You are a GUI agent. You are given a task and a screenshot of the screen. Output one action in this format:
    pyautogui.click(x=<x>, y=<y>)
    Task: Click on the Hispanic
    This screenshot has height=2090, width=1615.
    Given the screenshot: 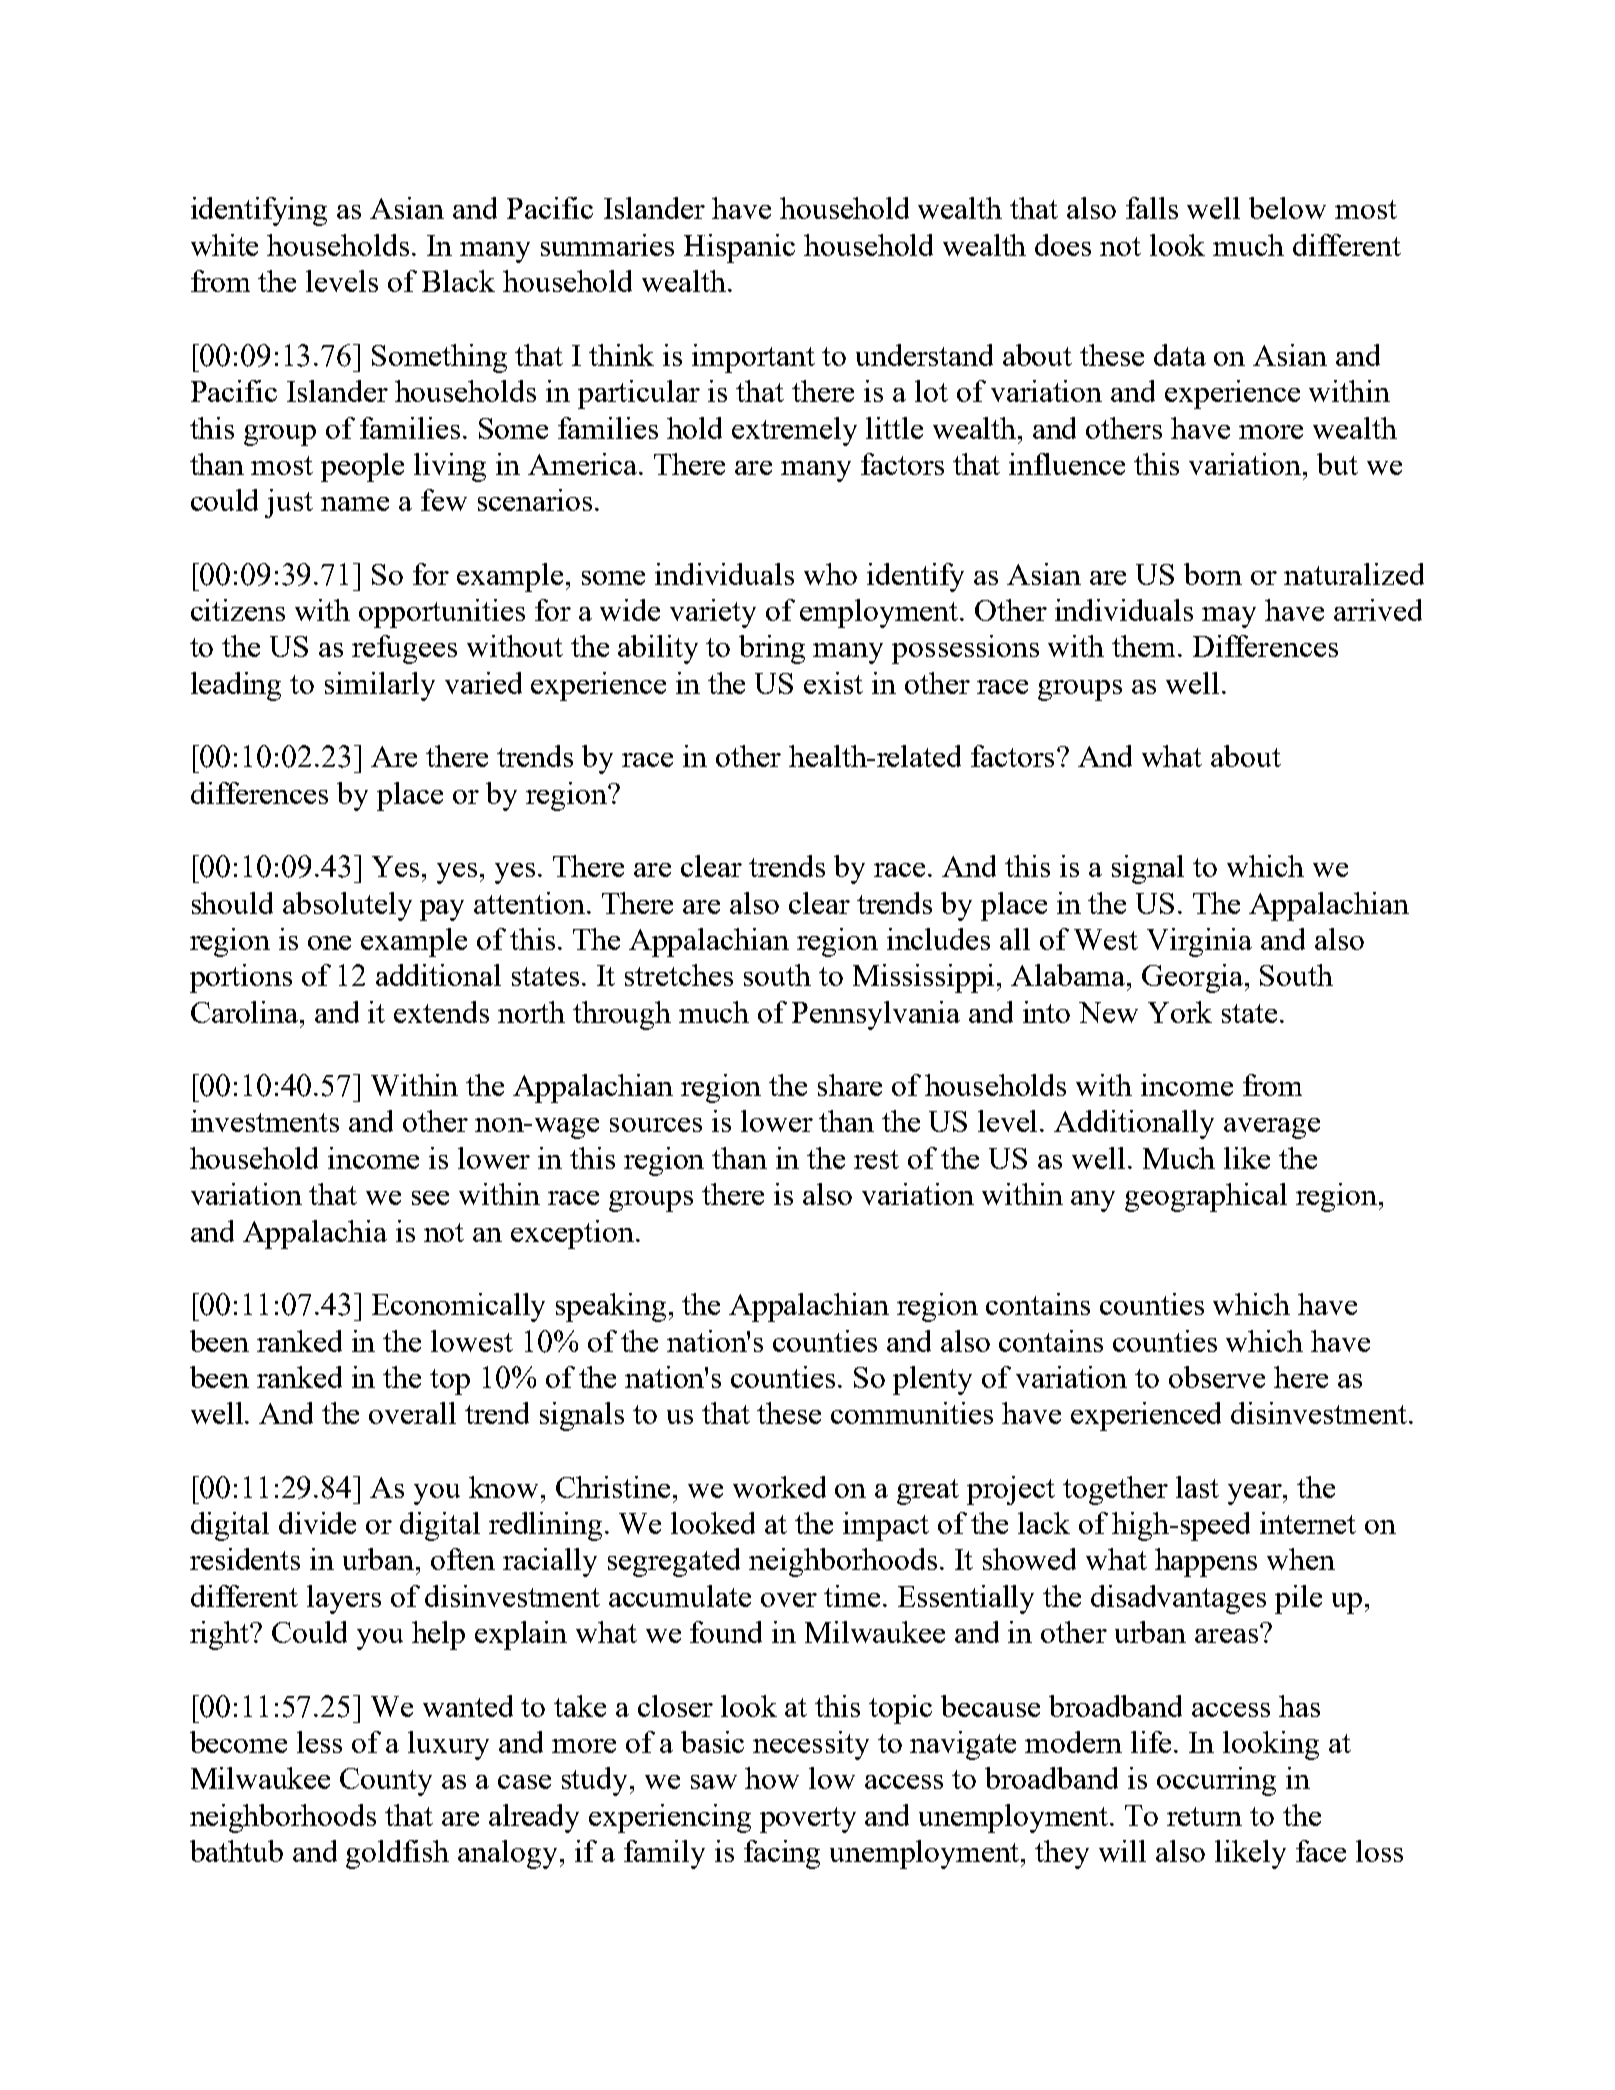 What is the action you would take?
    pyautogui.click(x=739, y=248)
